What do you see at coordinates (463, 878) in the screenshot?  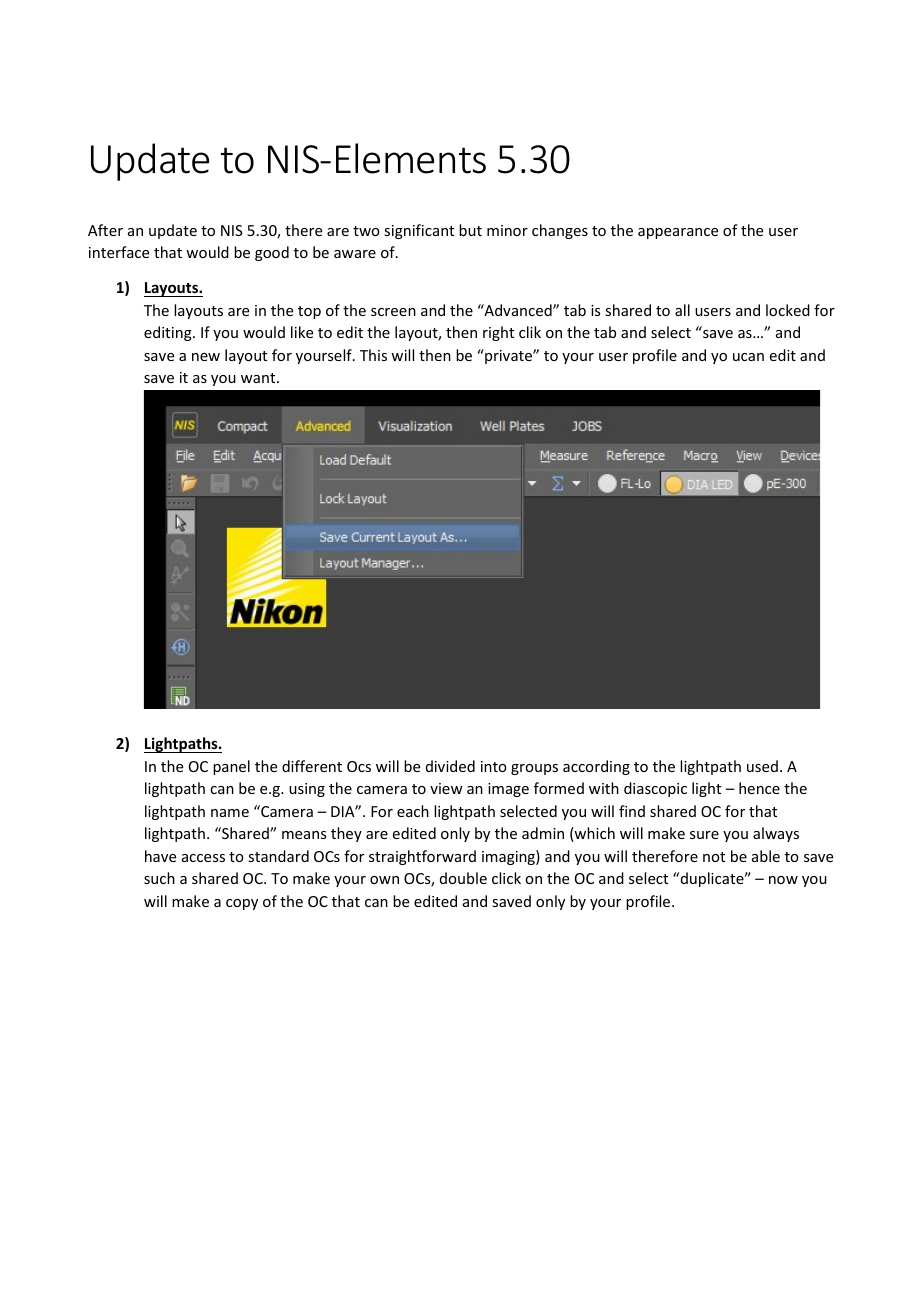 I see `double` at bounding box center [463, 878].
